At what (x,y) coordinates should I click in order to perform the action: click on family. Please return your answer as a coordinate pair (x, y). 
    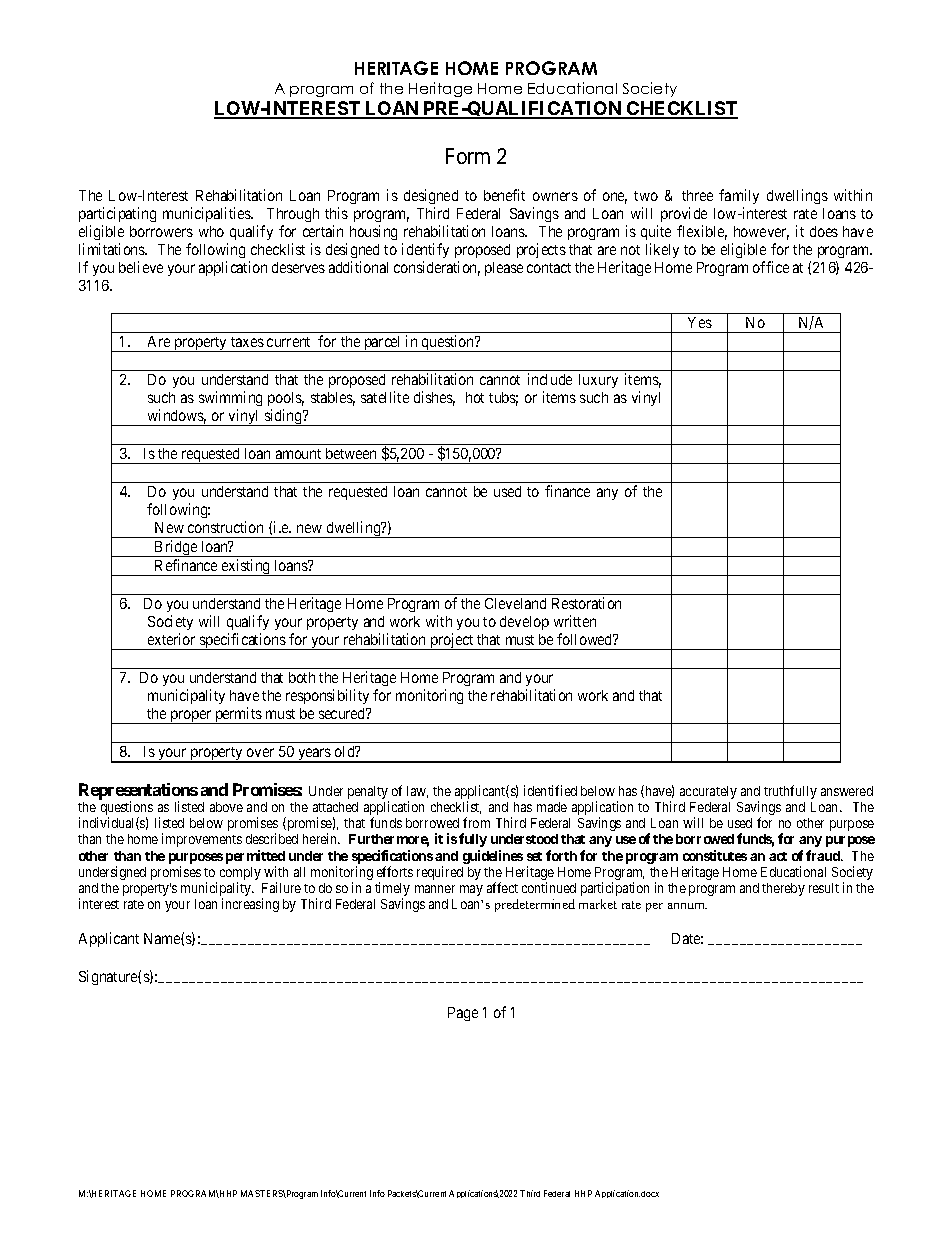
    Looking at the image, I should click on (739, 196).
